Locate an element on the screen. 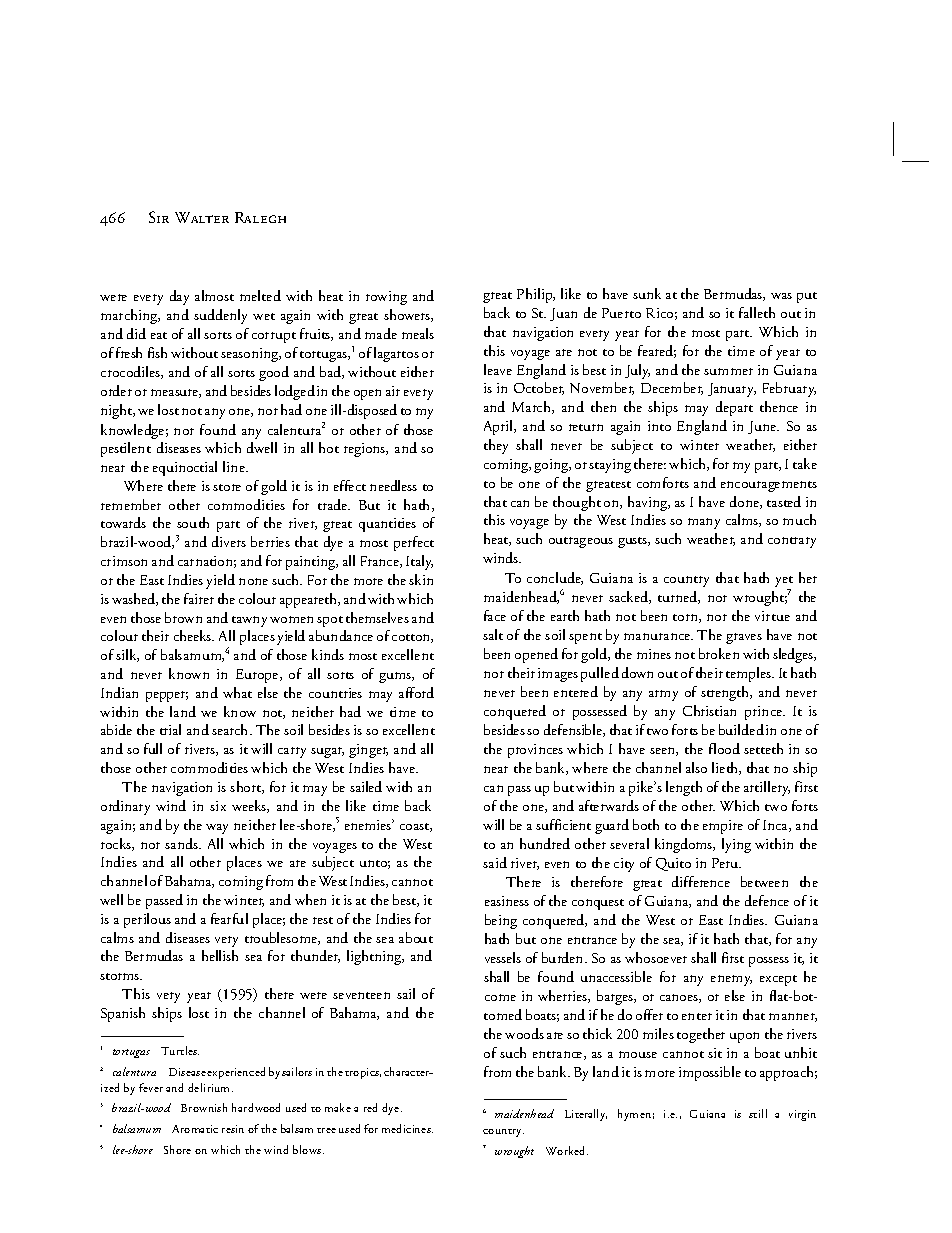  Philip is located at coordinates (536, 295).
